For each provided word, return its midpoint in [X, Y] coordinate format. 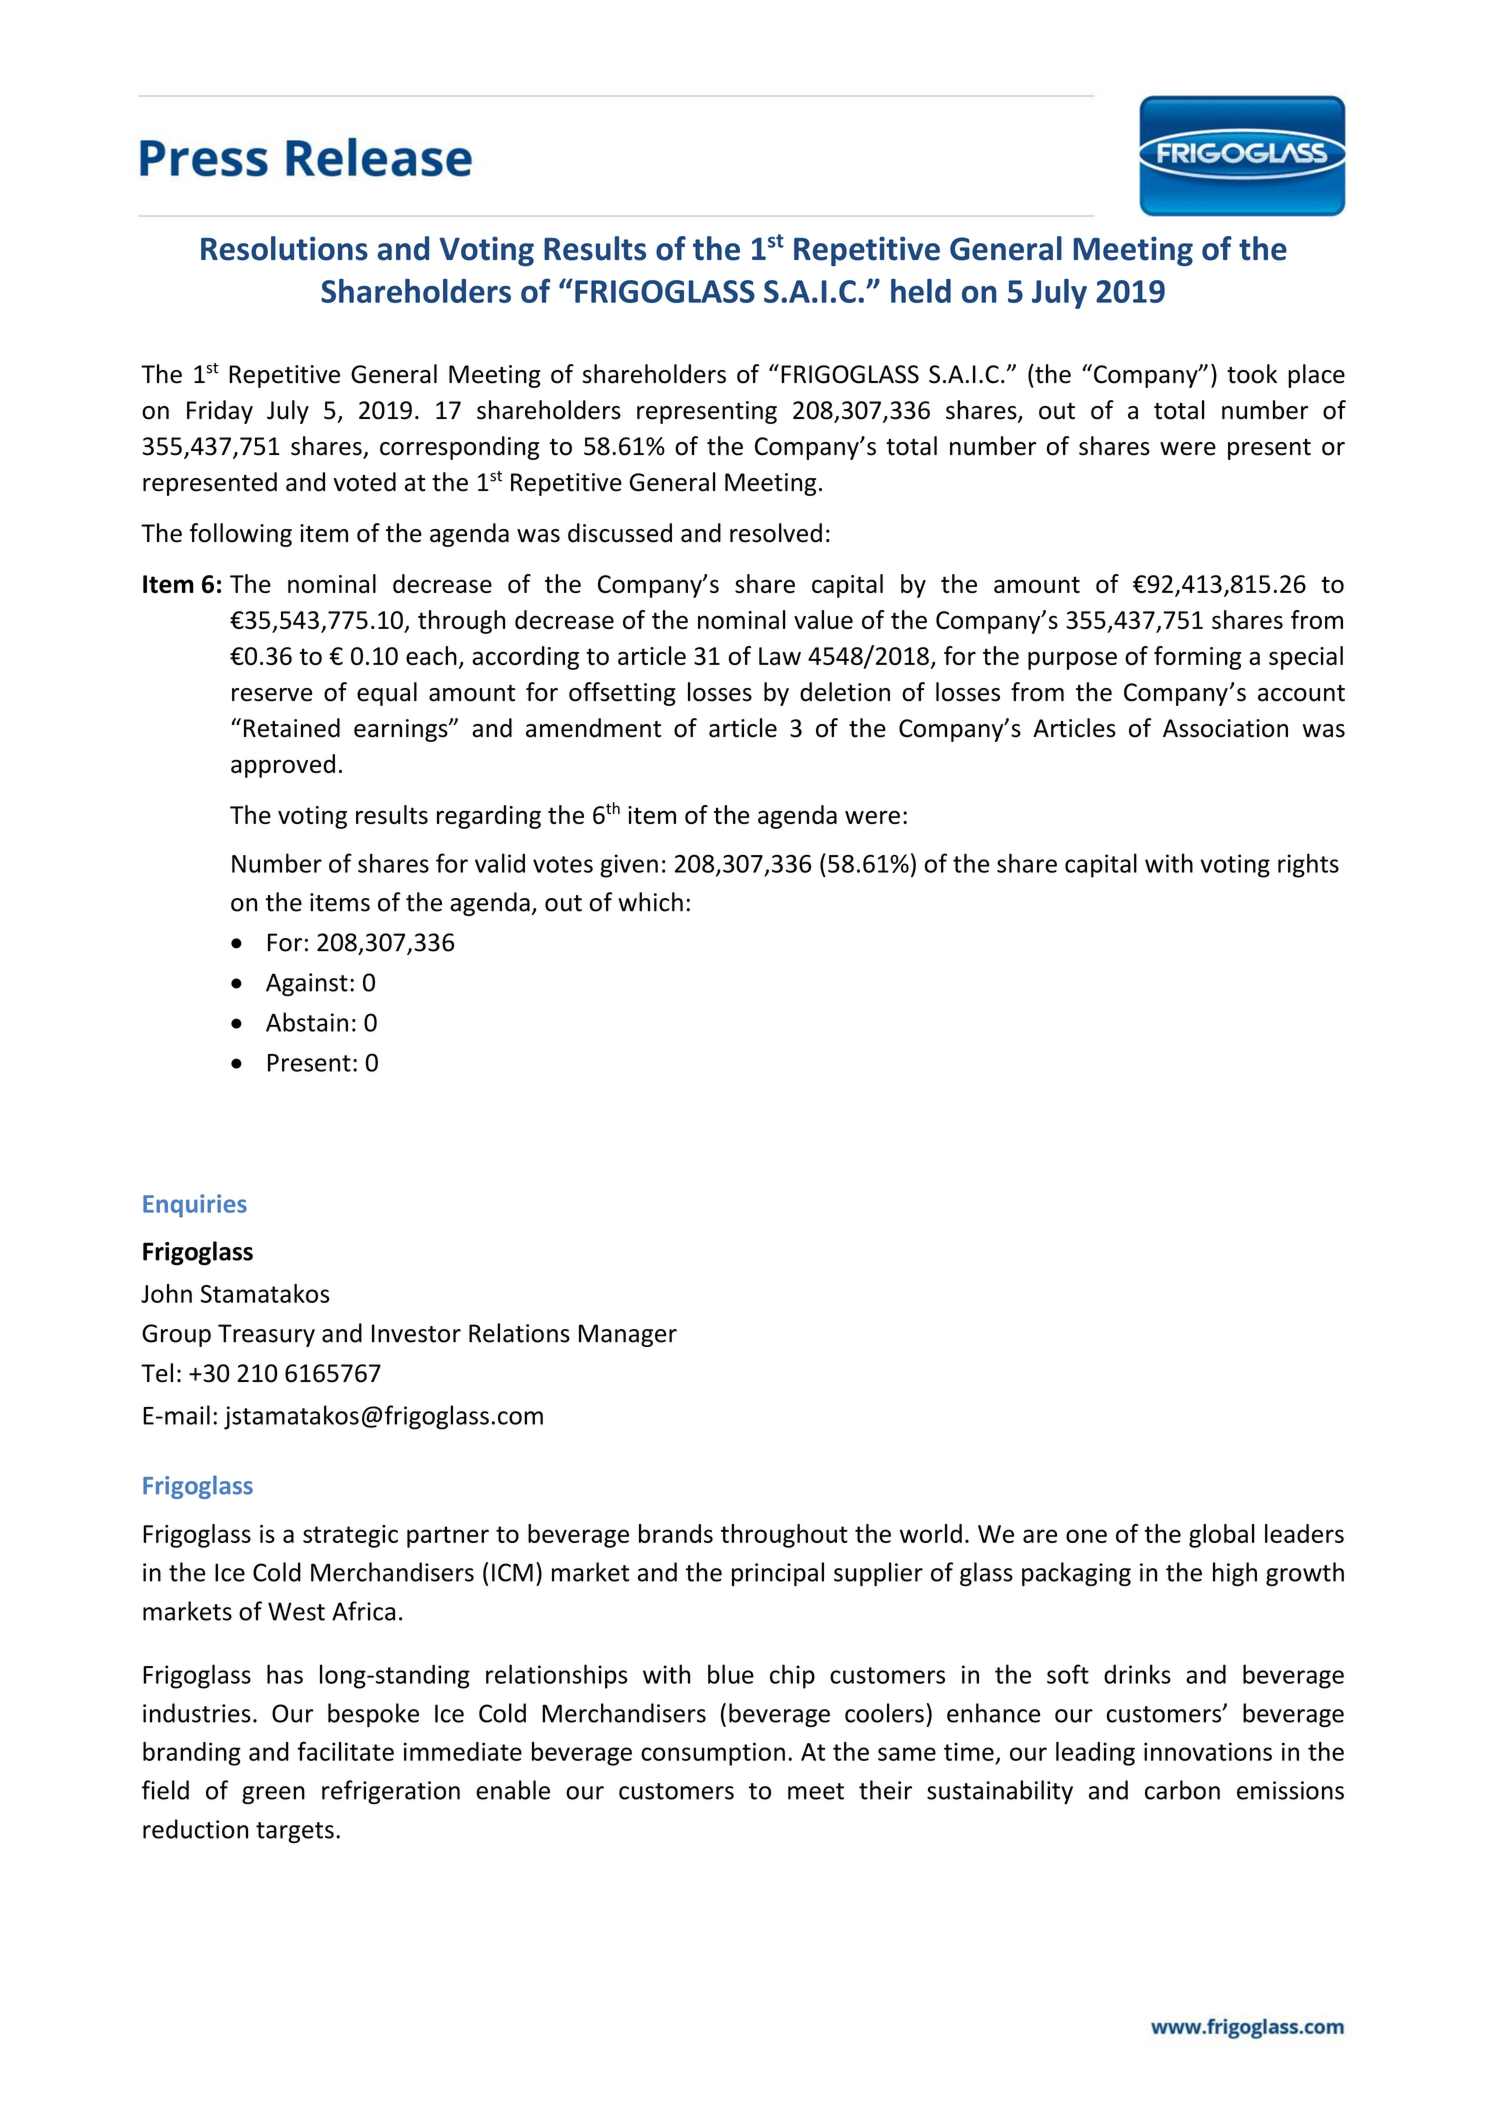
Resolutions [284, 248]
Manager [628, 1335]
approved [283, 766]
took [1252, 374]
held [921, 291]
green [273, 1795]
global [1222, 1536]
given [629, 866]
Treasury [266, 1335]
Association [1225, 728]
